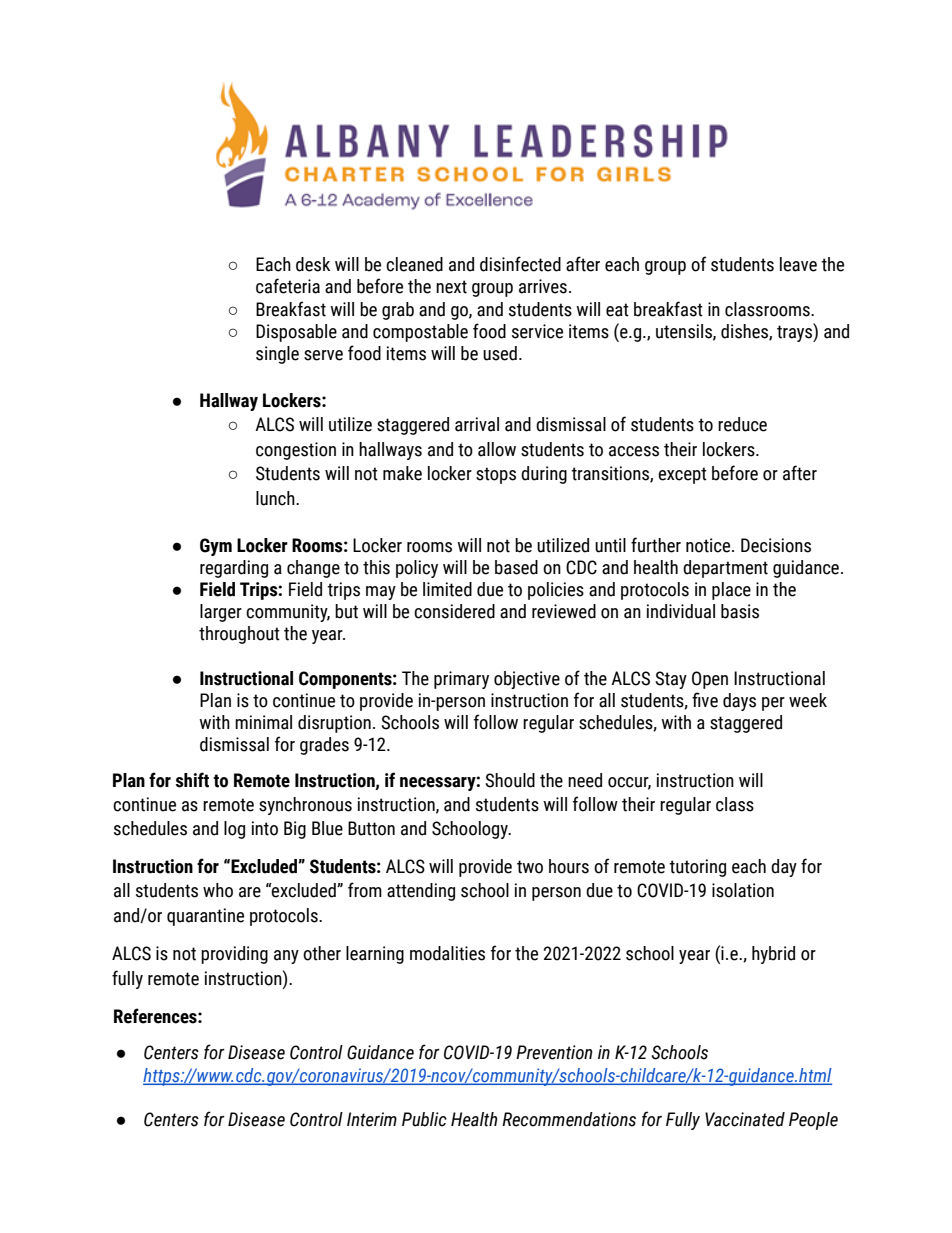 The image size is (952, 1233). Describe the element at coordinates (276, 498) in the screenshot. I see `lunch` at that location.
